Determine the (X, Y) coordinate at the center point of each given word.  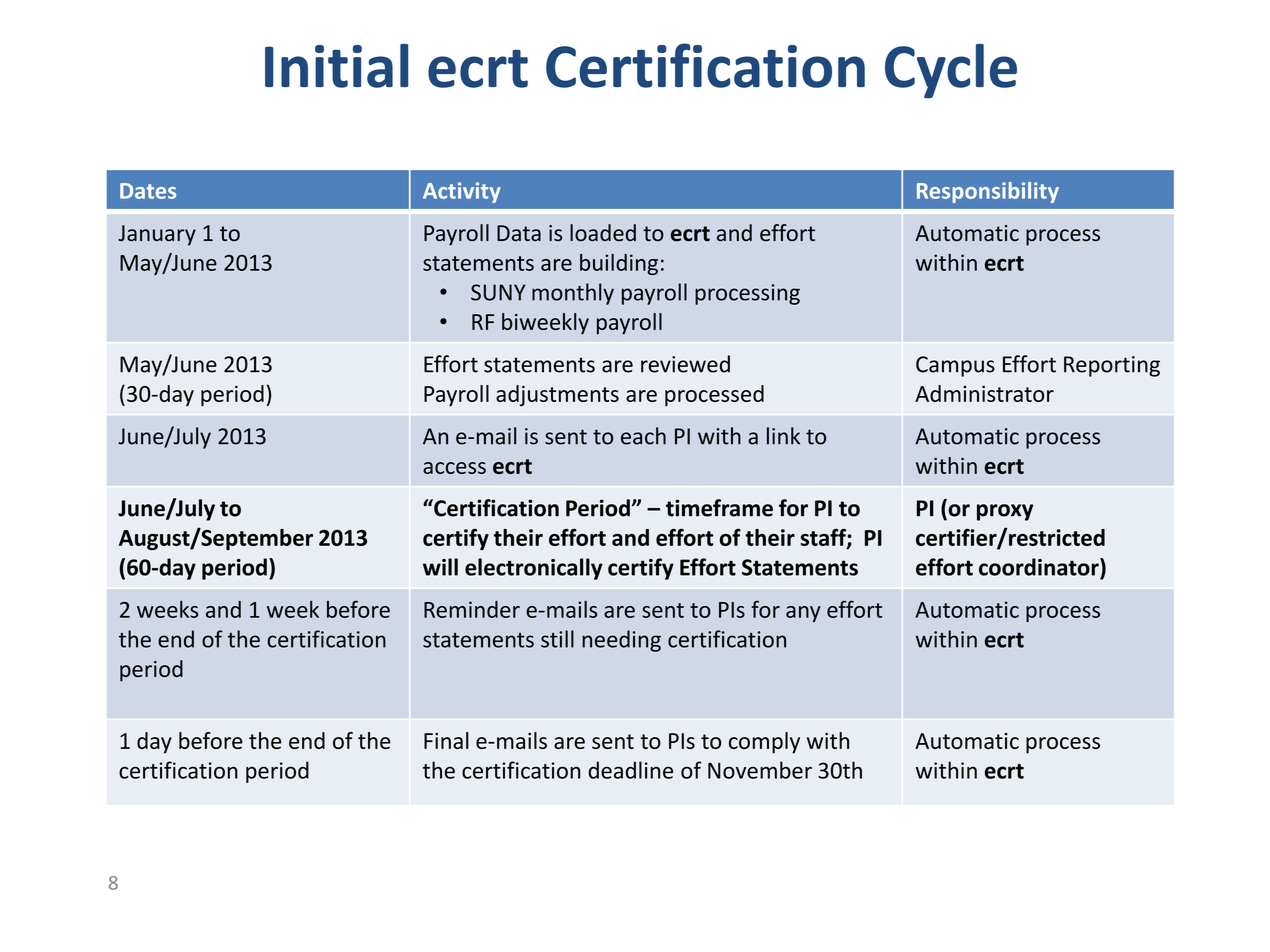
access (454, 468)
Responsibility (988, 192)
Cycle (951, 71)
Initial (336, 66)
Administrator (984, 393)
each (643, 436)
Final (446, 740)
